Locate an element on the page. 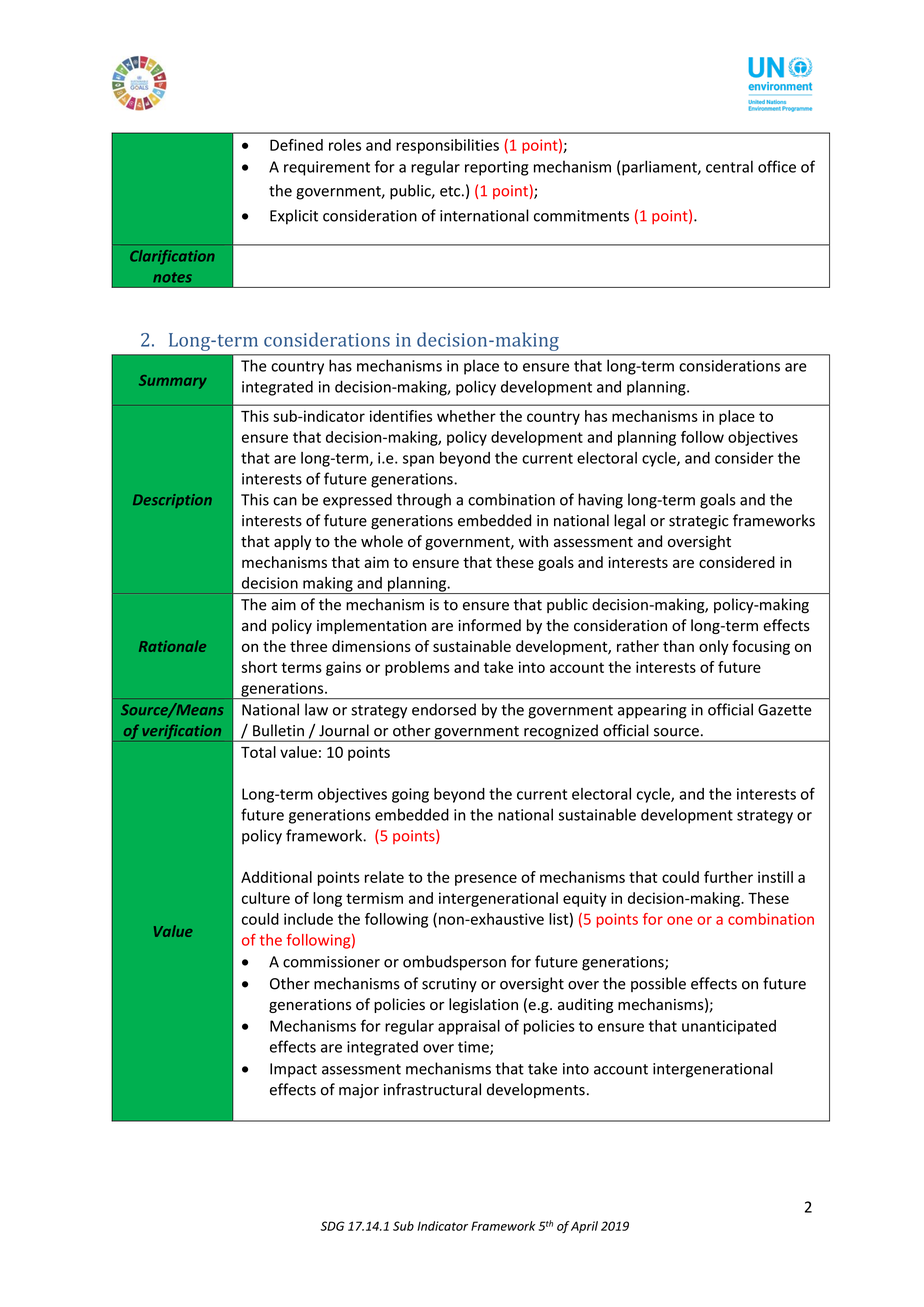 The image size is (924, 1307). SDG is located at coordinates (333, 1226).
